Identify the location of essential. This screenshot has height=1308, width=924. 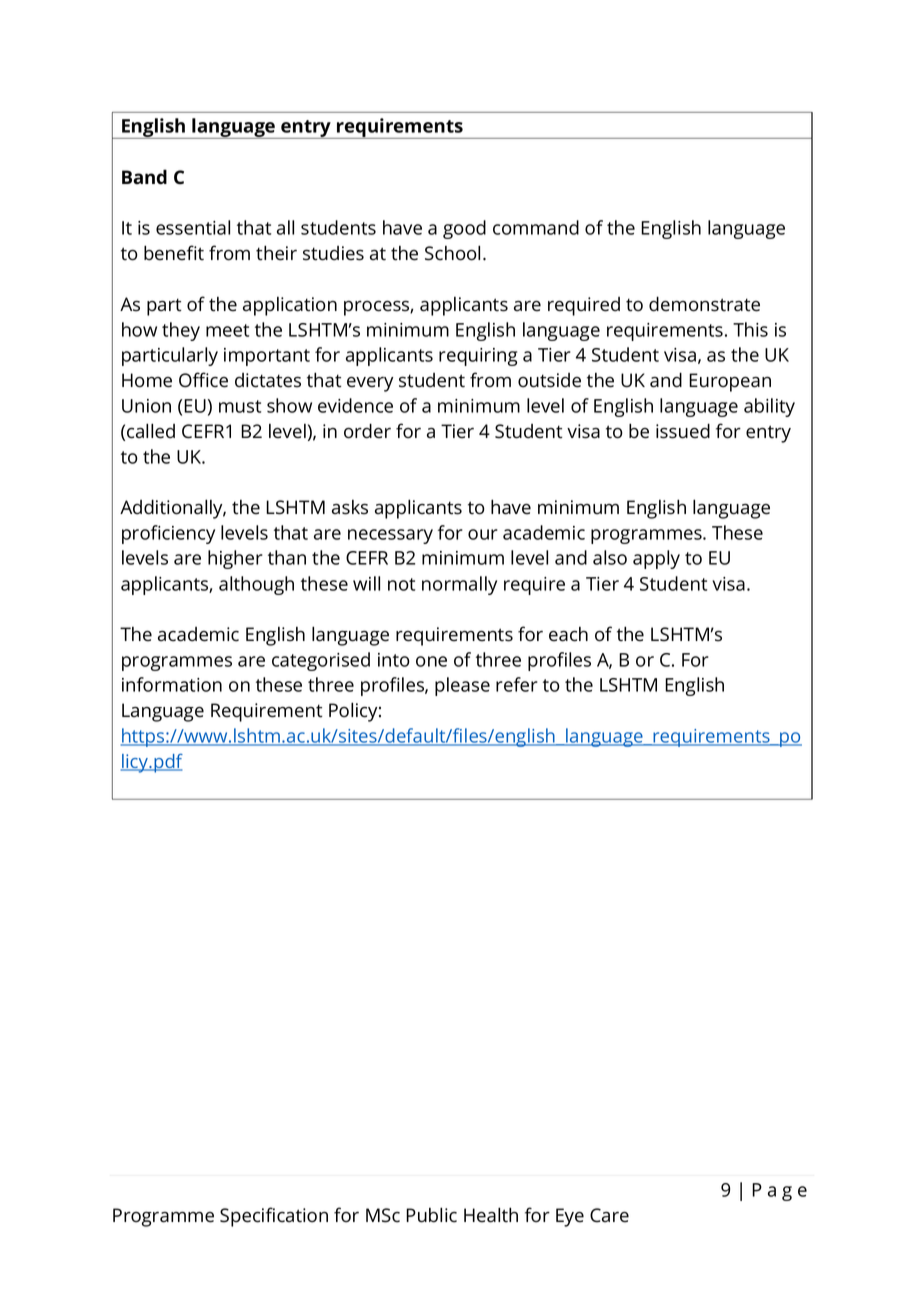
(193, 227).
